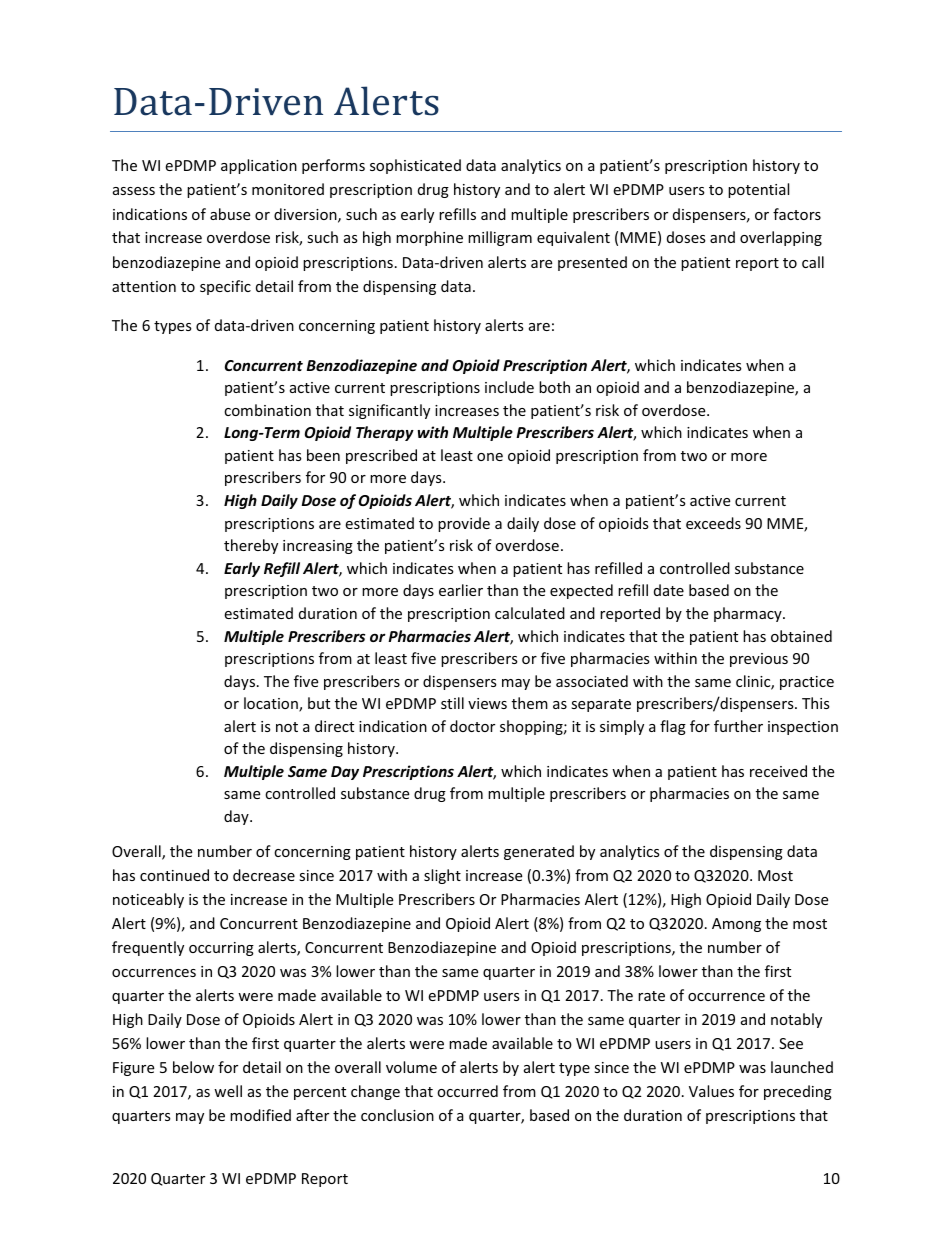 The height and width of the screenshot is (1233, 952). I want to click on milligram, so click(500, 238).
